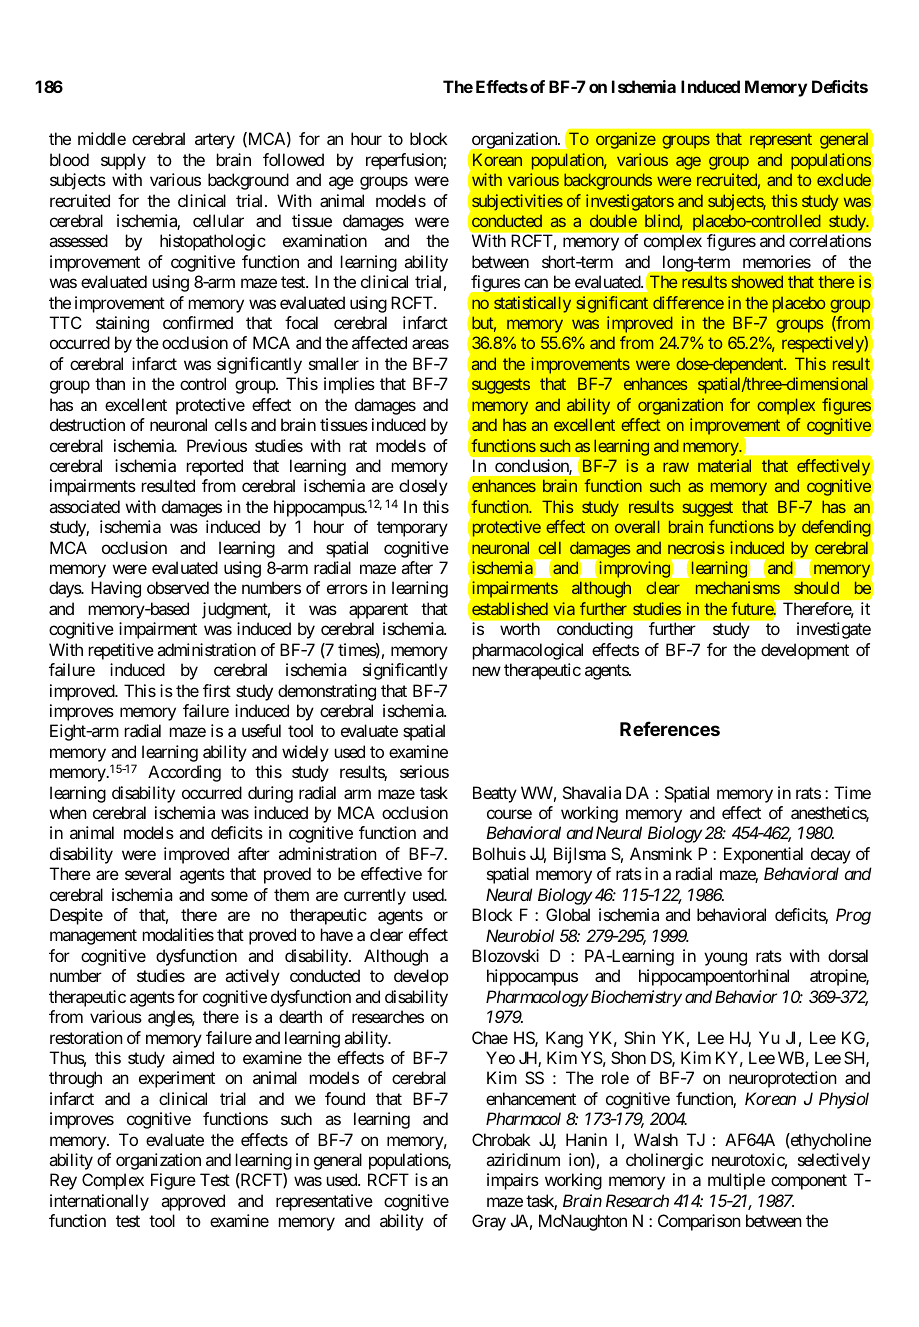 The width and height of the page is (919, 1327). I want to click on impairs, so click(513, 1181).
